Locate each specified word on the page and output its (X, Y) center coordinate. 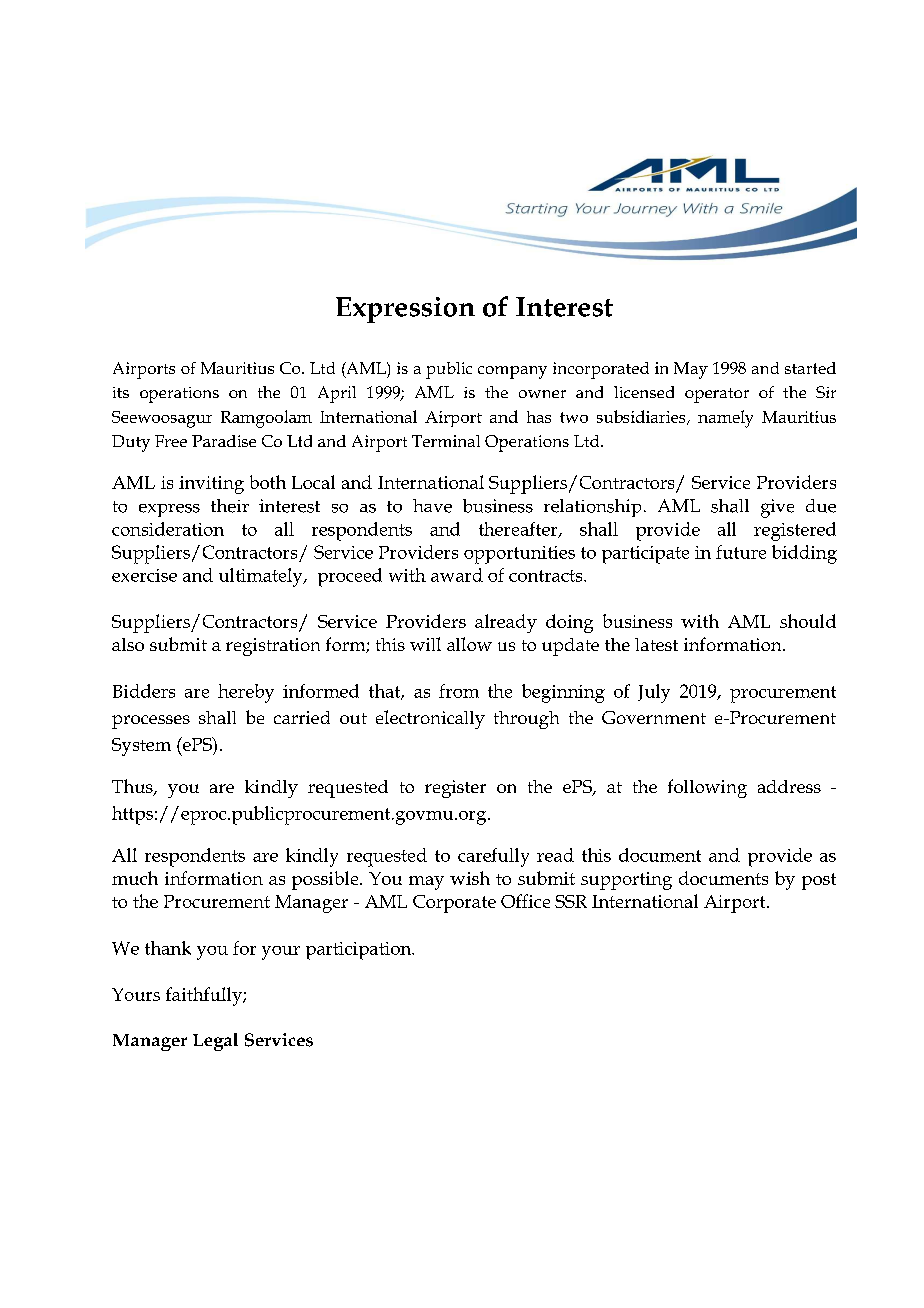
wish (470, 878)
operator (717, 395)
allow (469, 644)
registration (273, 647)
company (512, 372)
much (135, 878)
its (121, 392)
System (141, 747)
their (230, 506)
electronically (430, 719)
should (808, 621)
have (432, 506)
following (707, 788)
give (777, 508)
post (819, 881)
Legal (215, 1042)
